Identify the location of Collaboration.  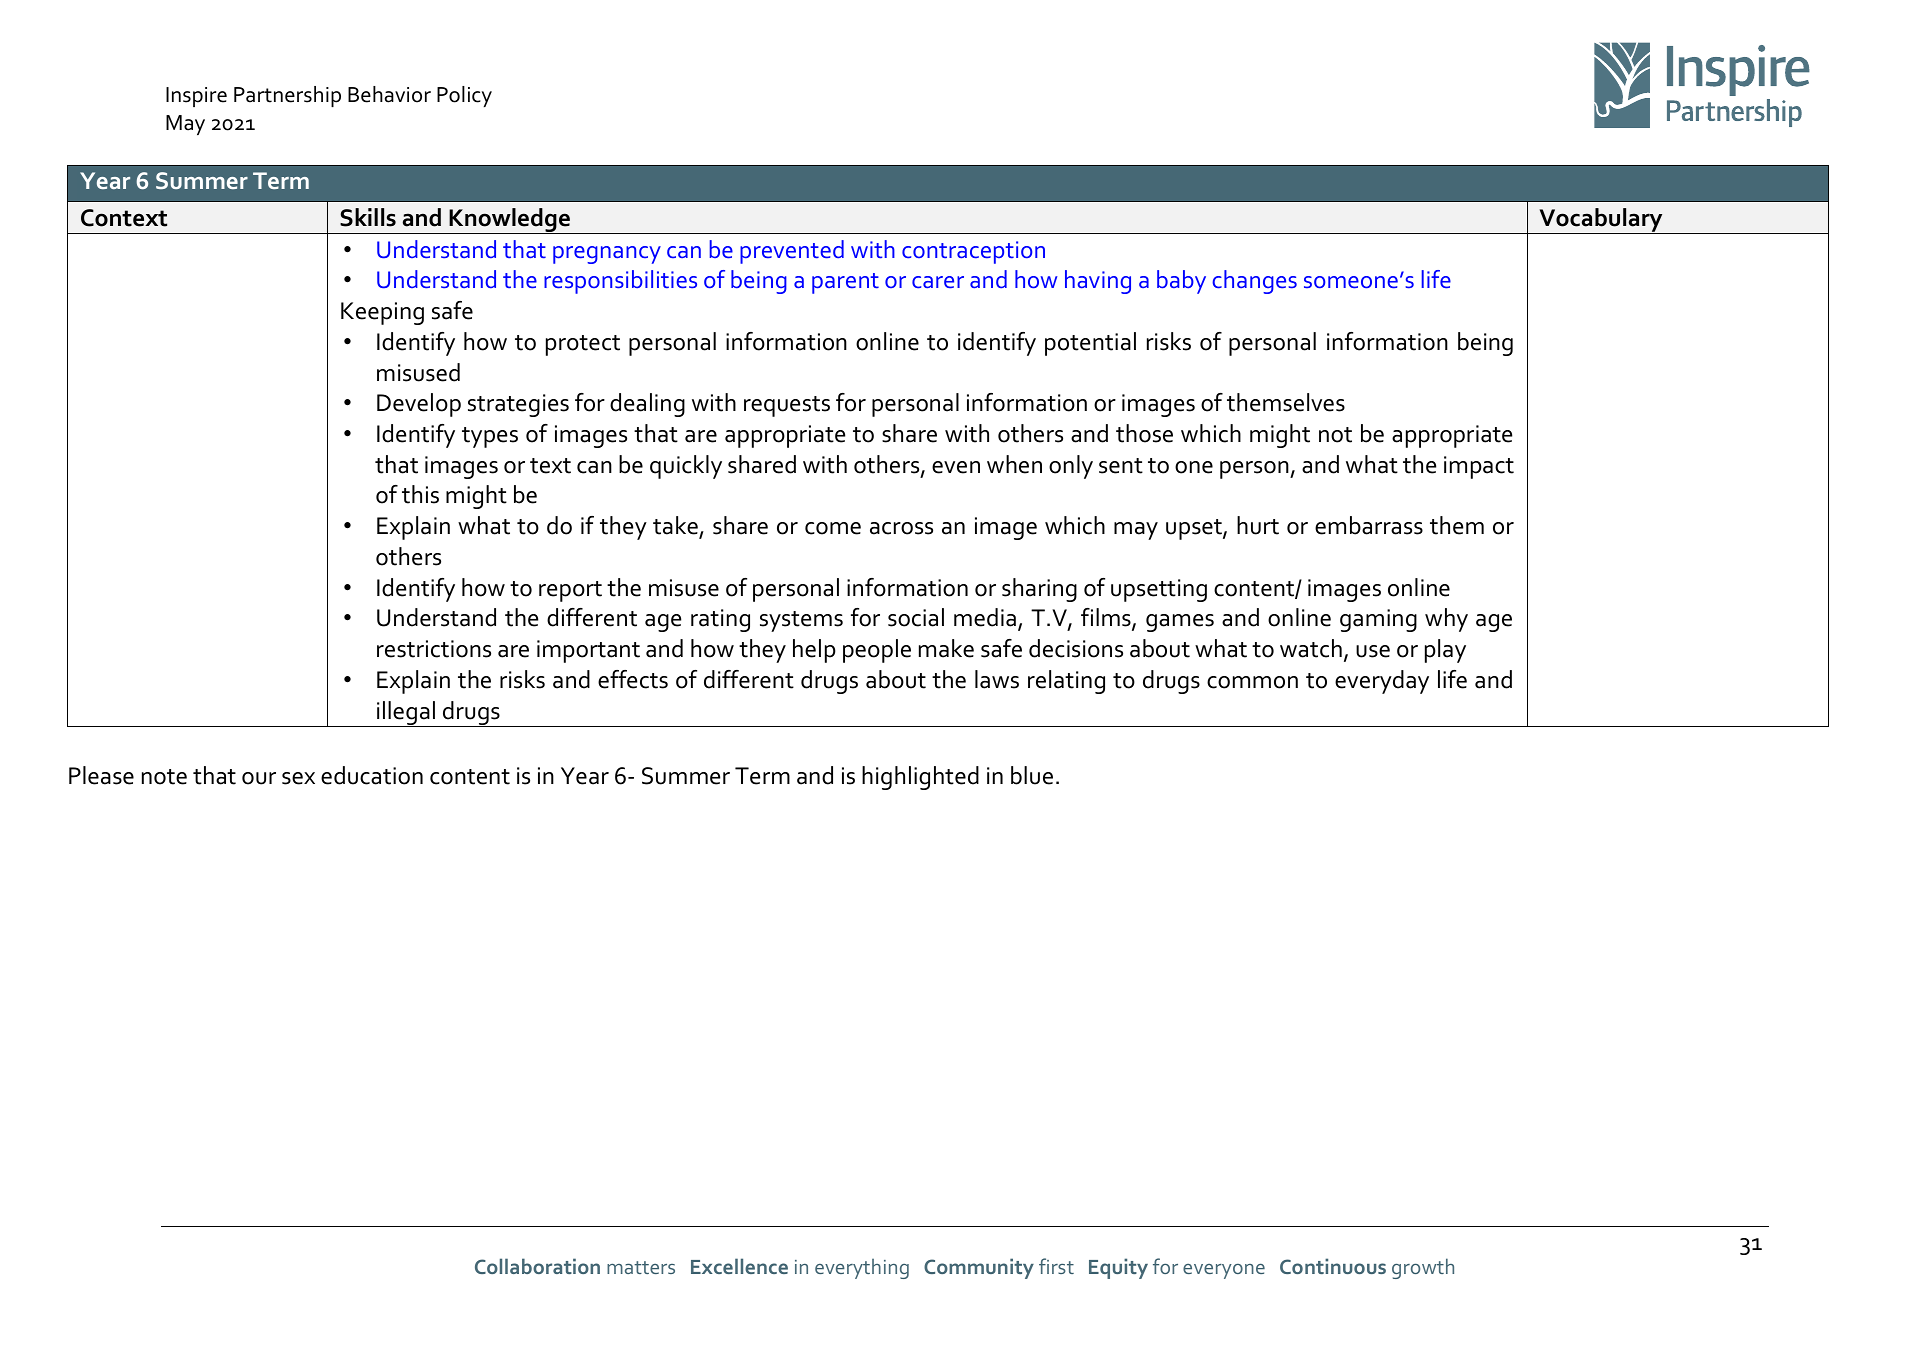
(537, 1266).
